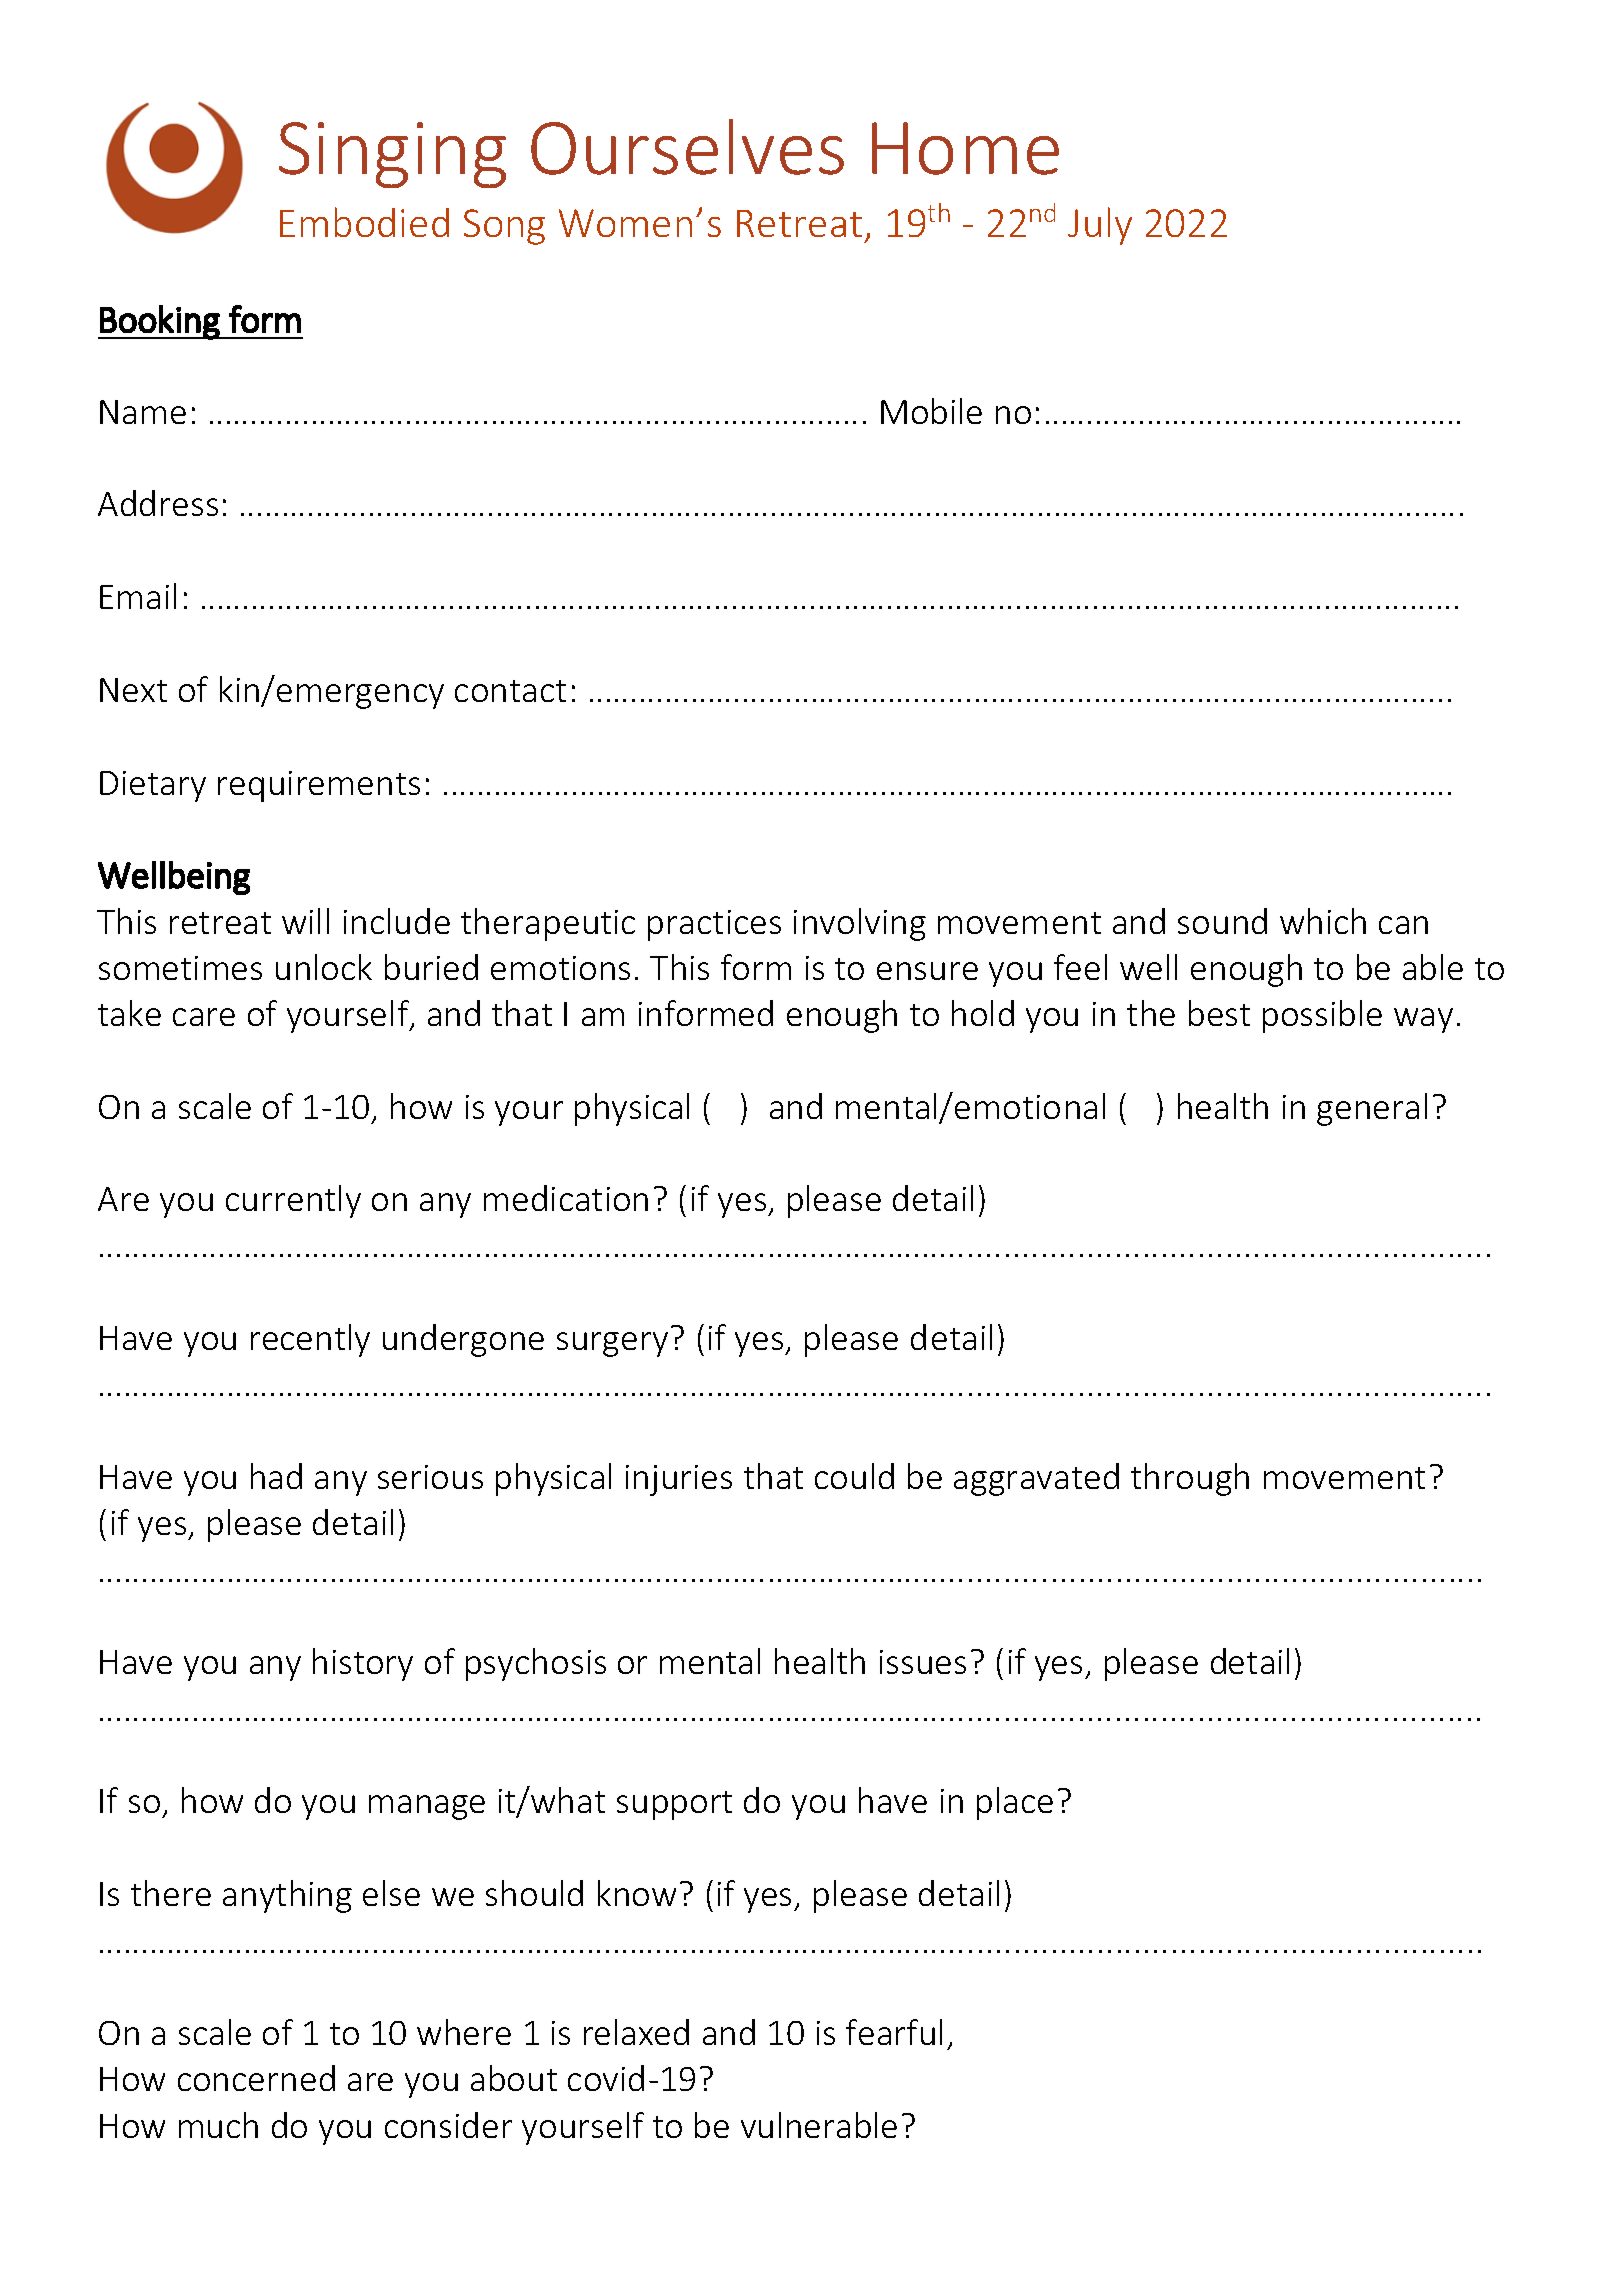  I want to click on general, so click(1372, 1109).
